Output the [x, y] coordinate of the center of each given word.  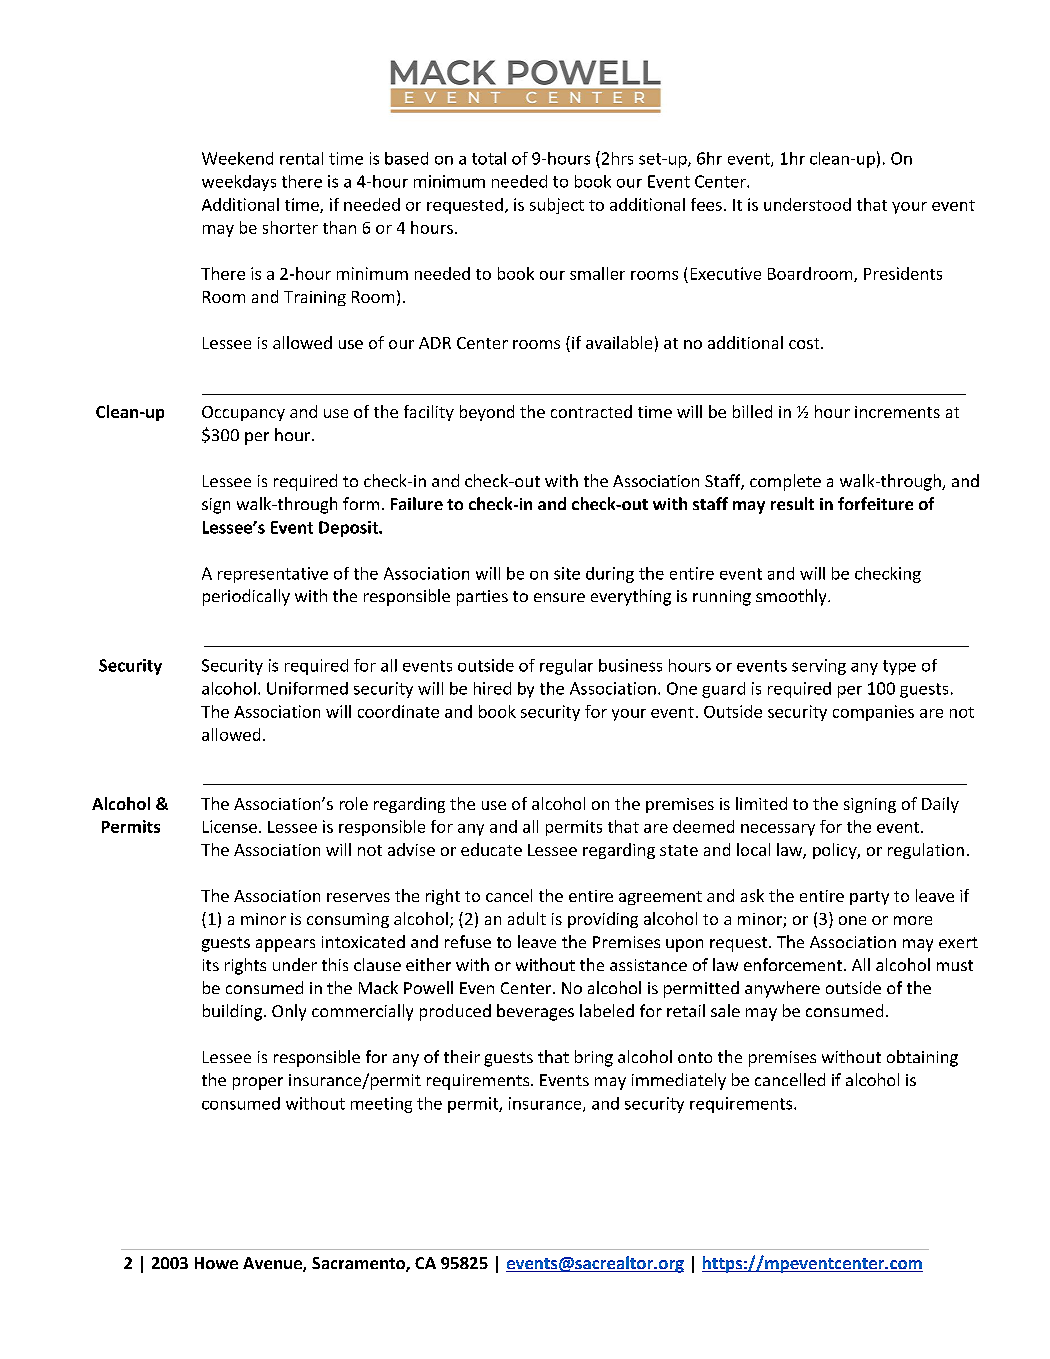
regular [566, 667]
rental [301, 158]
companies [873, 713]
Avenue [273, 1264]
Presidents [903, 273]
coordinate [398, 711]
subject [557, 206]
